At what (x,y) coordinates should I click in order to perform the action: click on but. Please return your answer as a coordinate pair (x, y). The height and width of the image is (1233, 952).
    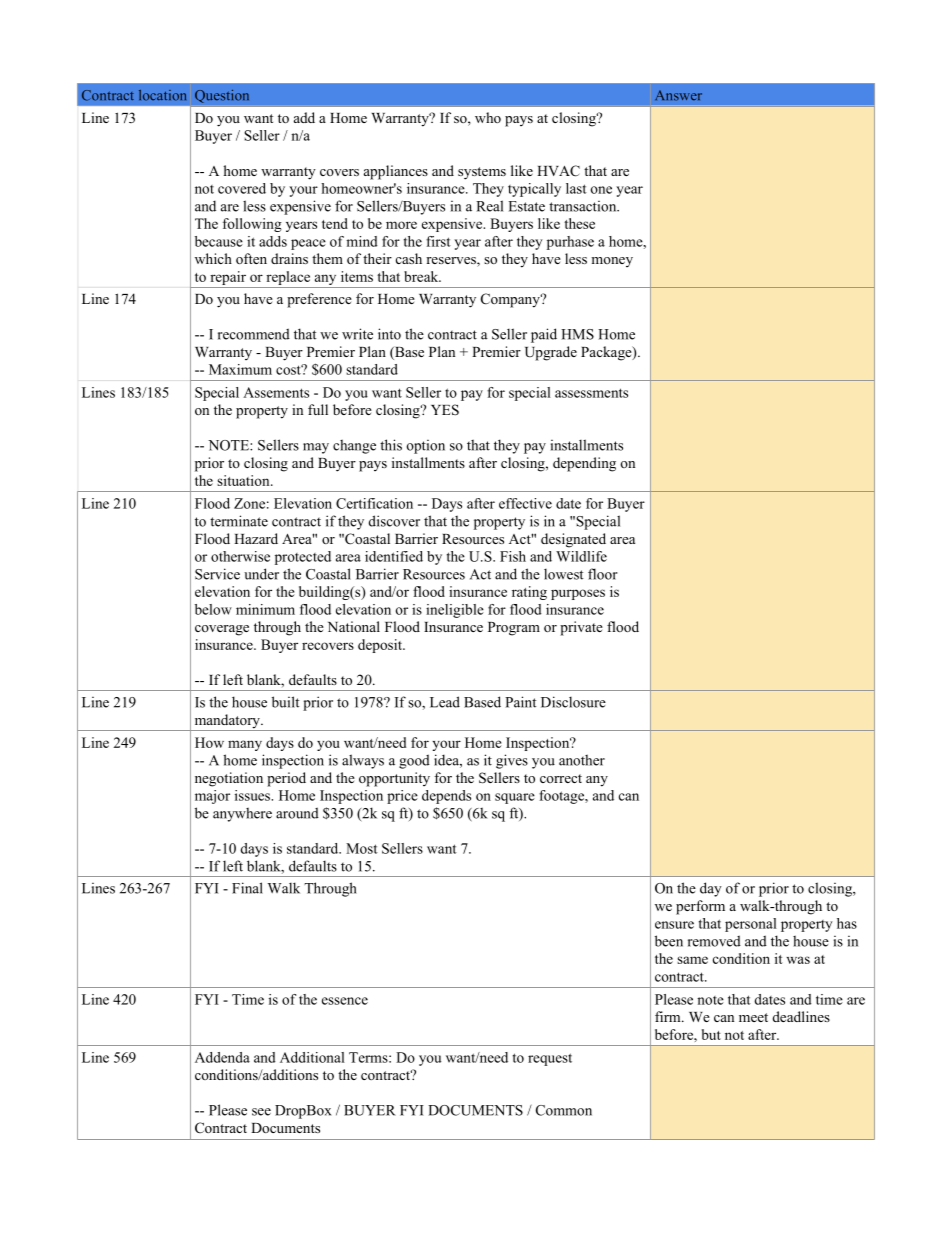
    Looking at the image, I should click on (711, 1034).
